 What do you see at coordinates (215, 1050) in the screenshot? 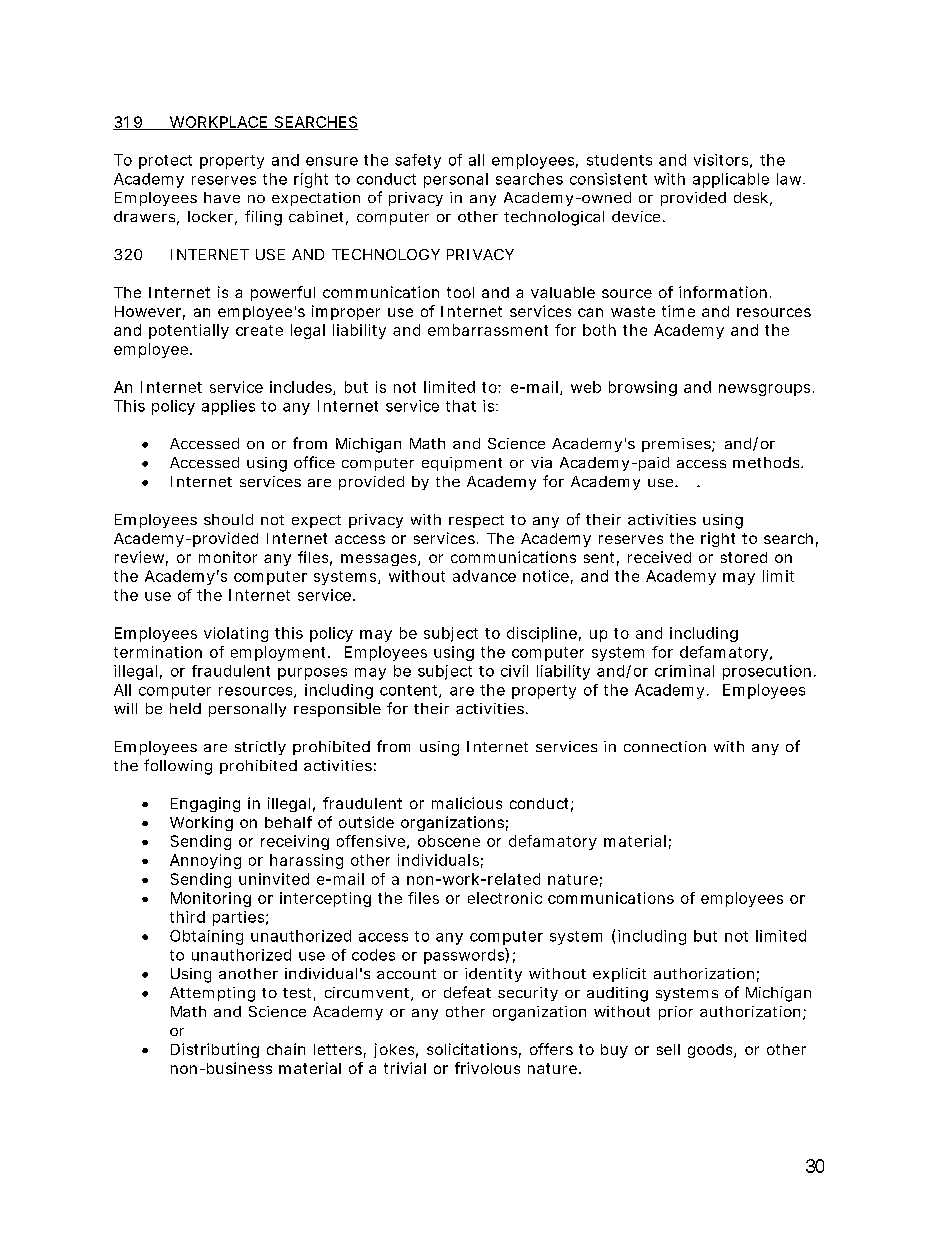
I see `Distributing` at bounding box center [215, 1050].
